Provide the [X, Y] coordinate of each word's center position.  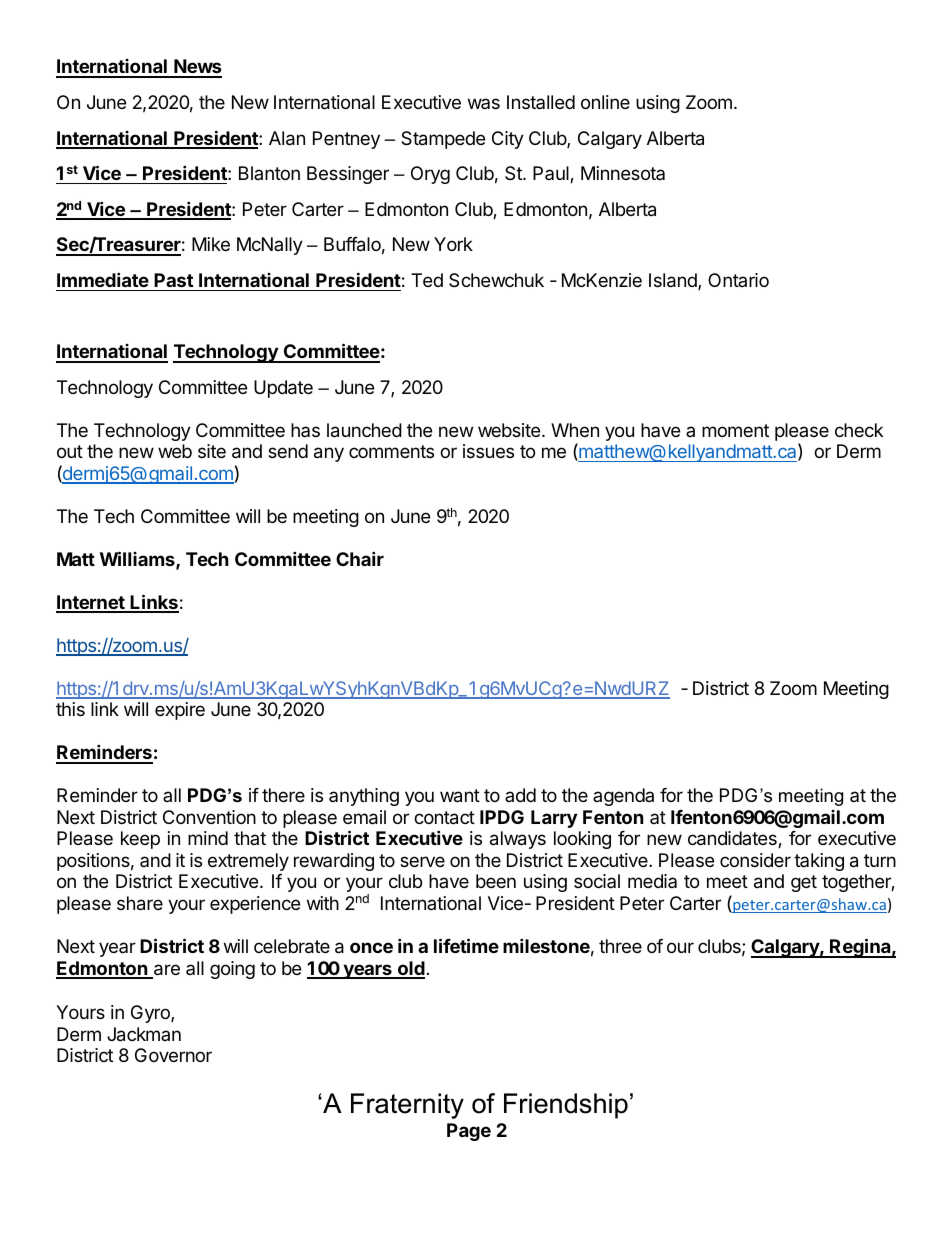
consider [755, 860]
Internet [91, 603]
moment [735, 430]
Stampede [443, 140]
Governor [173, 1055]
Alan [287, 138]
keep [140, 840]
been [496, 881]
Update [283, 389]
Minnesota [623, 173]
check [859, 430]
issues [488, 451]
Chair [360, 558]
